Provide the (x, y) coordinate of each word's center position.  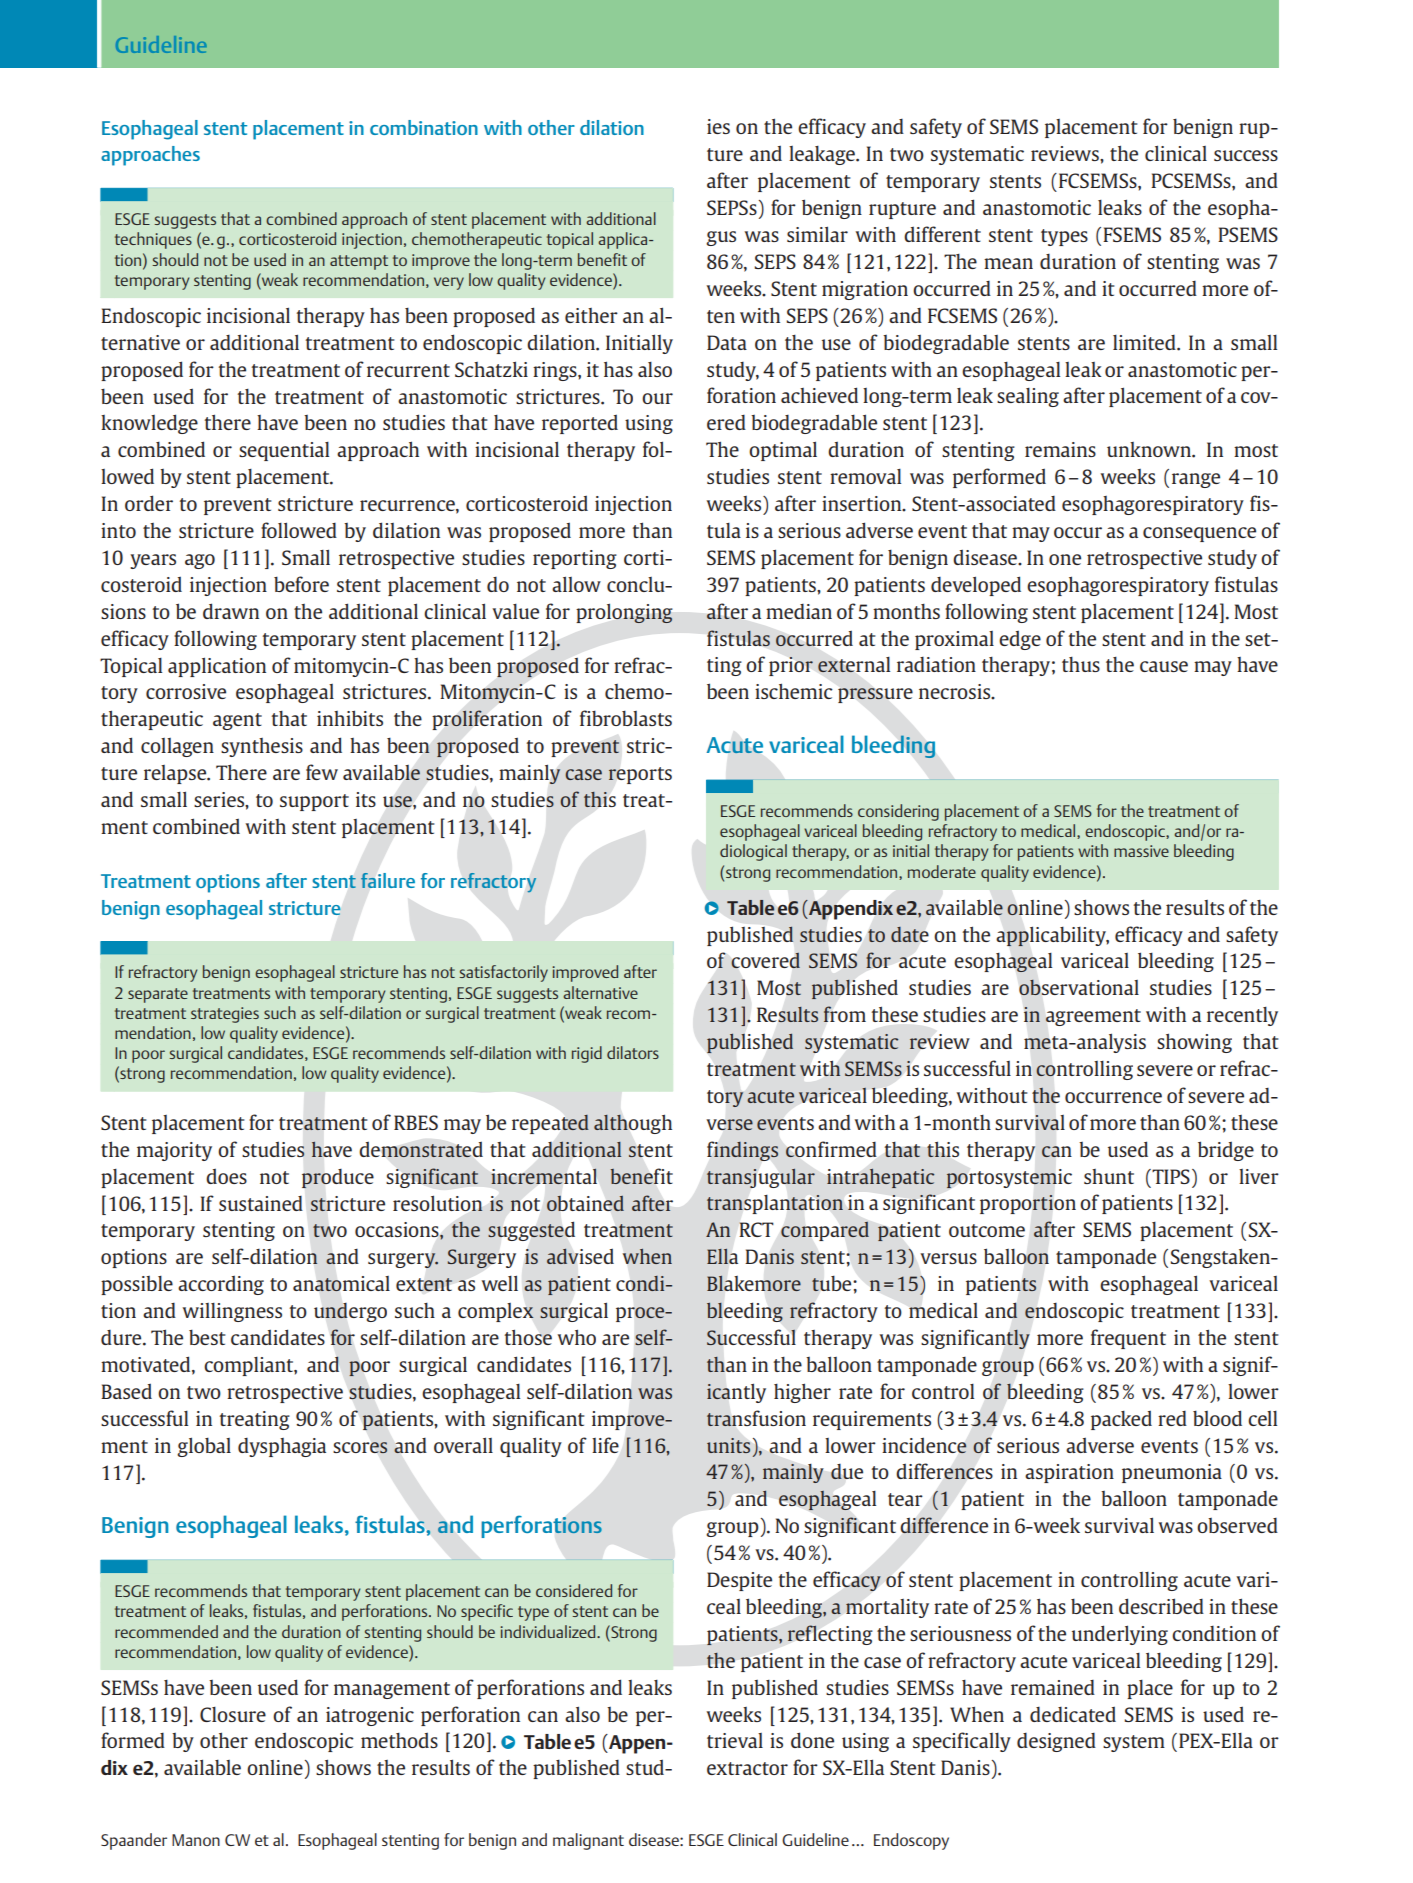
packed (1121, 1420)
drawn (231, 611)
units (728, 1445)
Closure (233, 1714)
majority (174, 1151)
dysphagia (282, 1447)
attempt (359, 262)
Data (727, 342)
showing (1194, 1043)
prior (791, 666)
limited (1145, 342)
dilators (633, 1052)
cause (1164, 666)
